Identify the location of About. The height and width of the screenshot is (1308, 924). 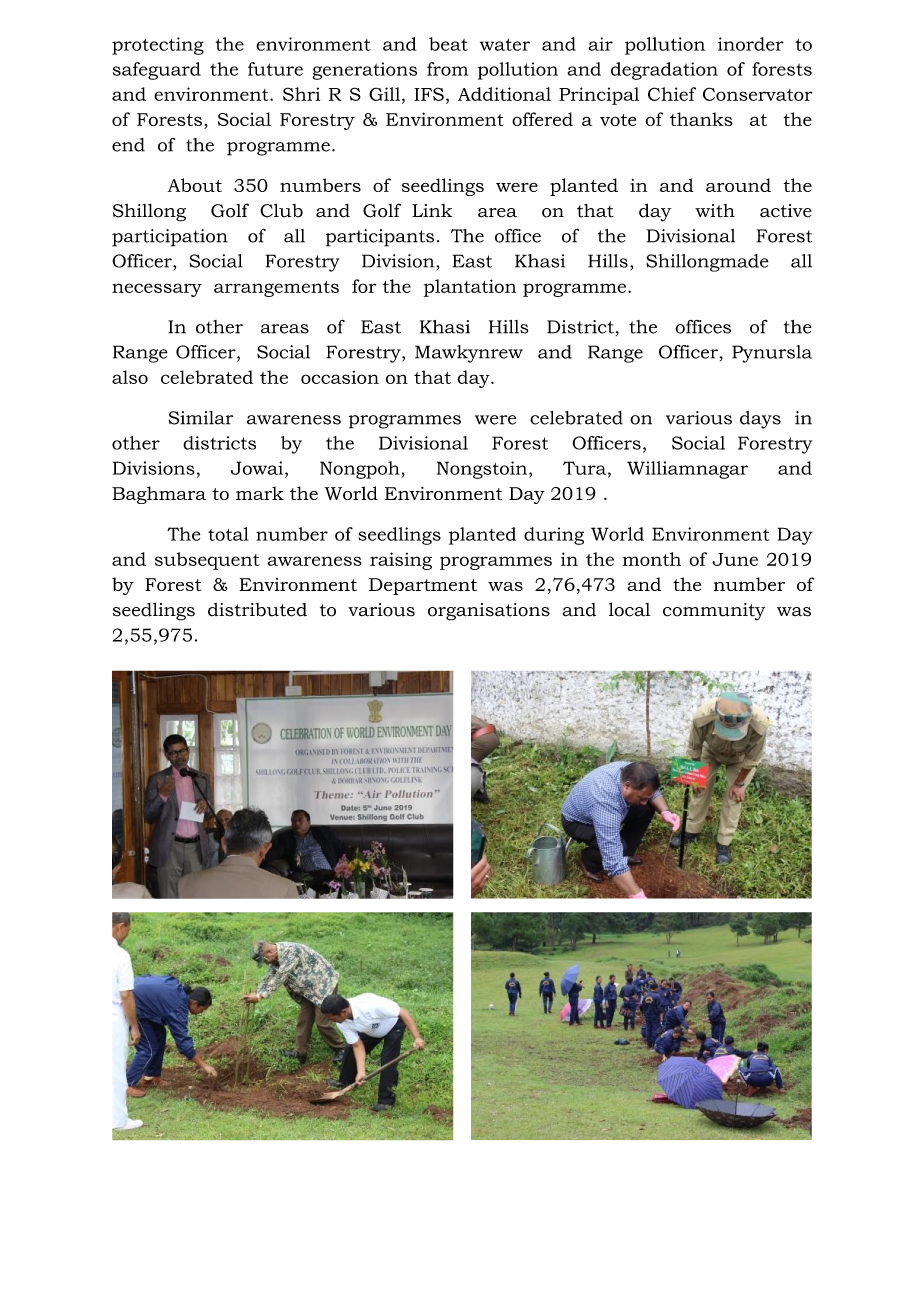
(195, 185).
